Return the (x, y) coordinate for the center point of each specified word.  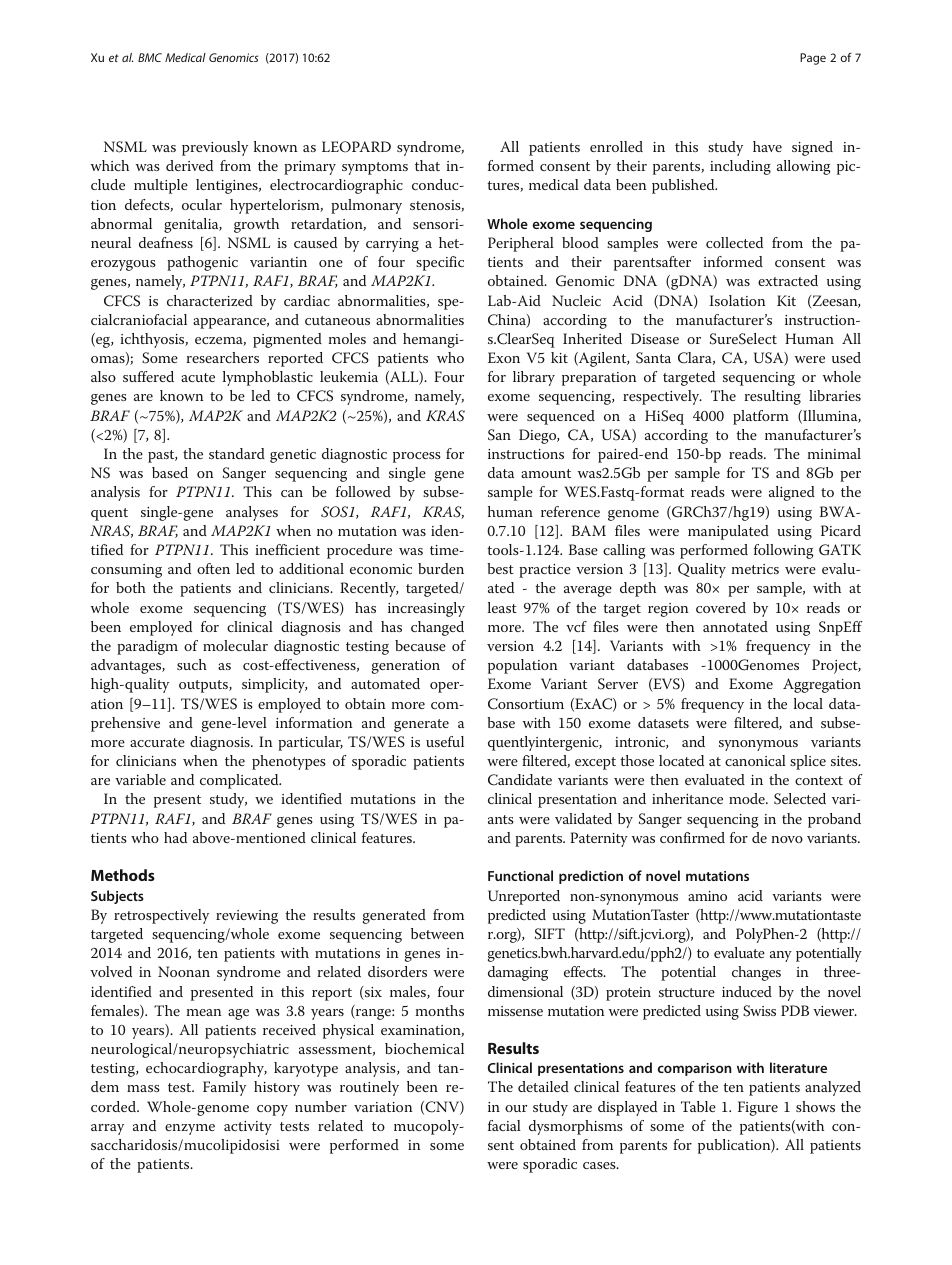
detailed (543, 1086)
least (502, 607)
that (427, 165)
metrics (755, 569)
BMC (150, 57)
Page (813, 59)
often (213, 568)
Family (224, 1088)
